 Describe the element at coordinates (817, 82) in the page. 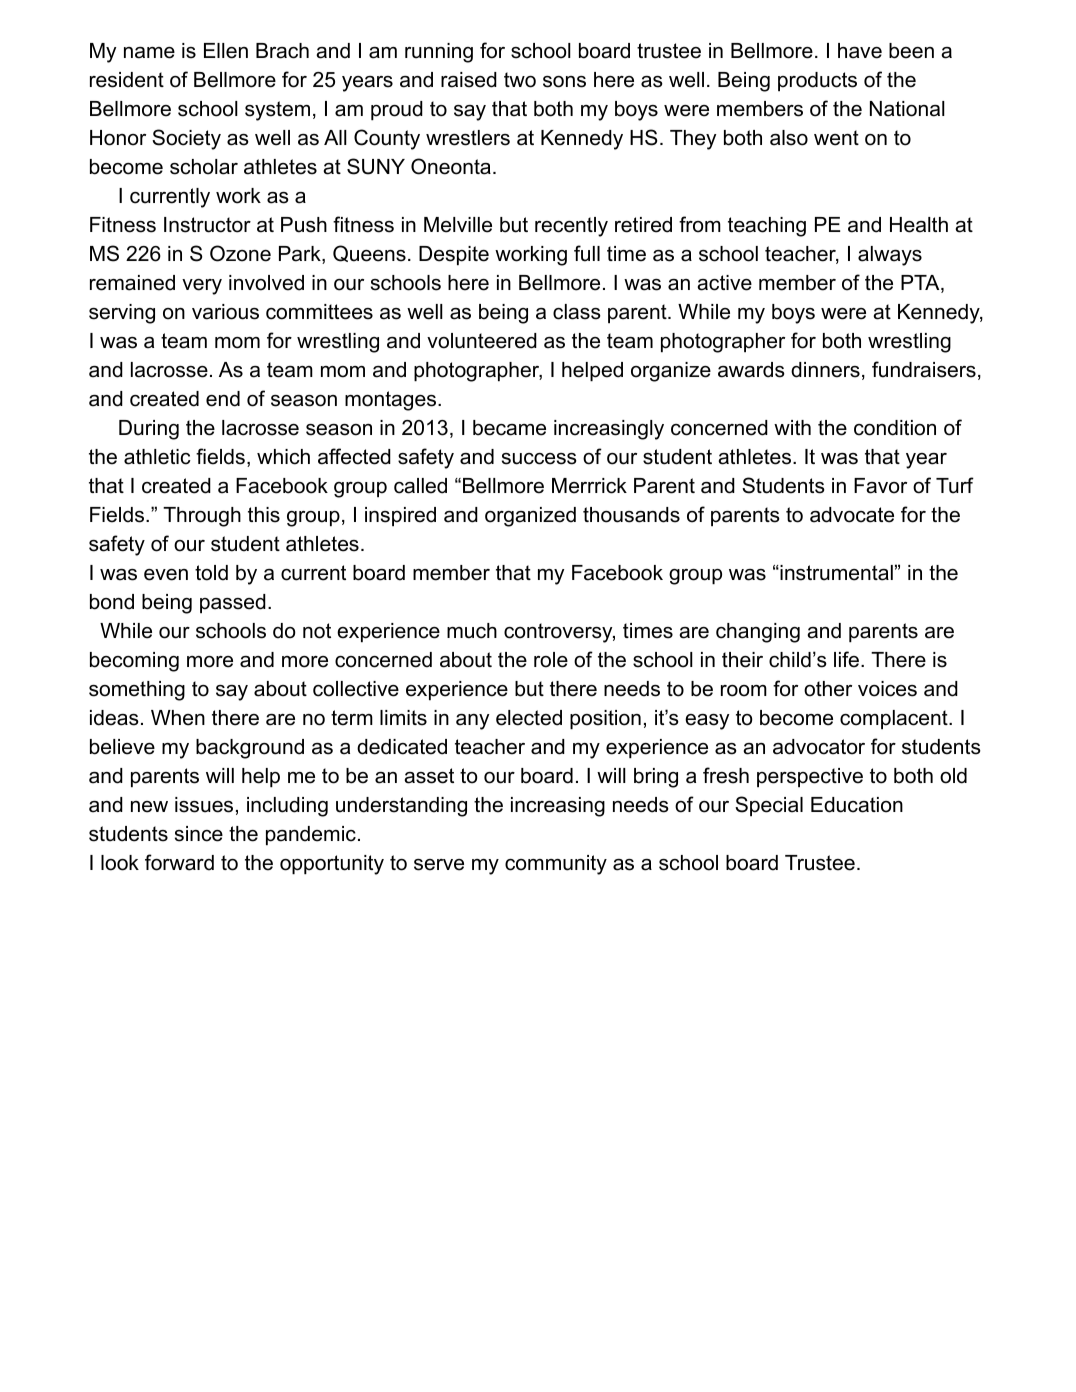

I see `products` at that location.
